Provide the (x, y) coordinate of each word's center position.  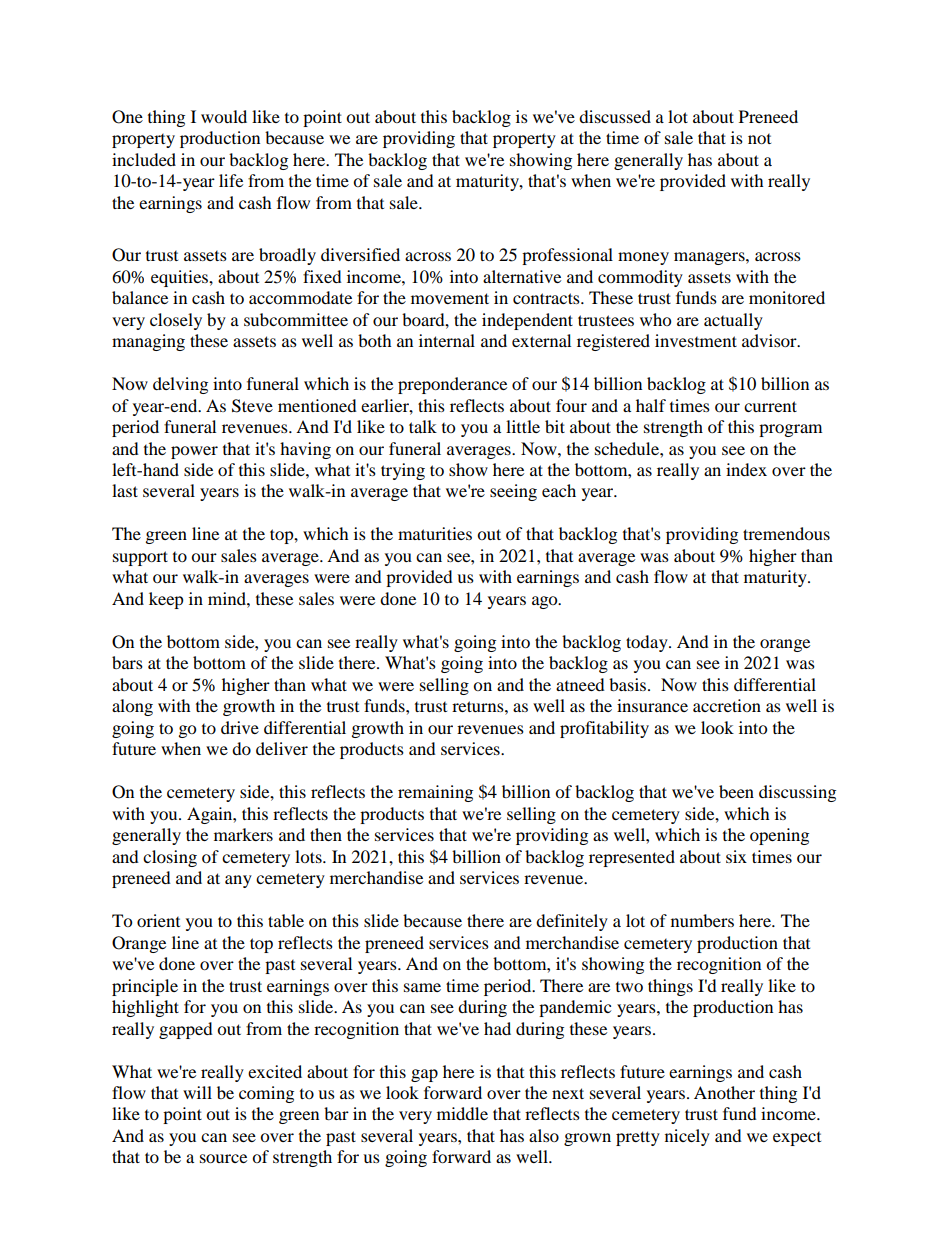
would (224, 116)
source (223, 1158)
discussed (615, 116)
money (643, 258)
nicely (687, 1137)
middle (462, 1113)
